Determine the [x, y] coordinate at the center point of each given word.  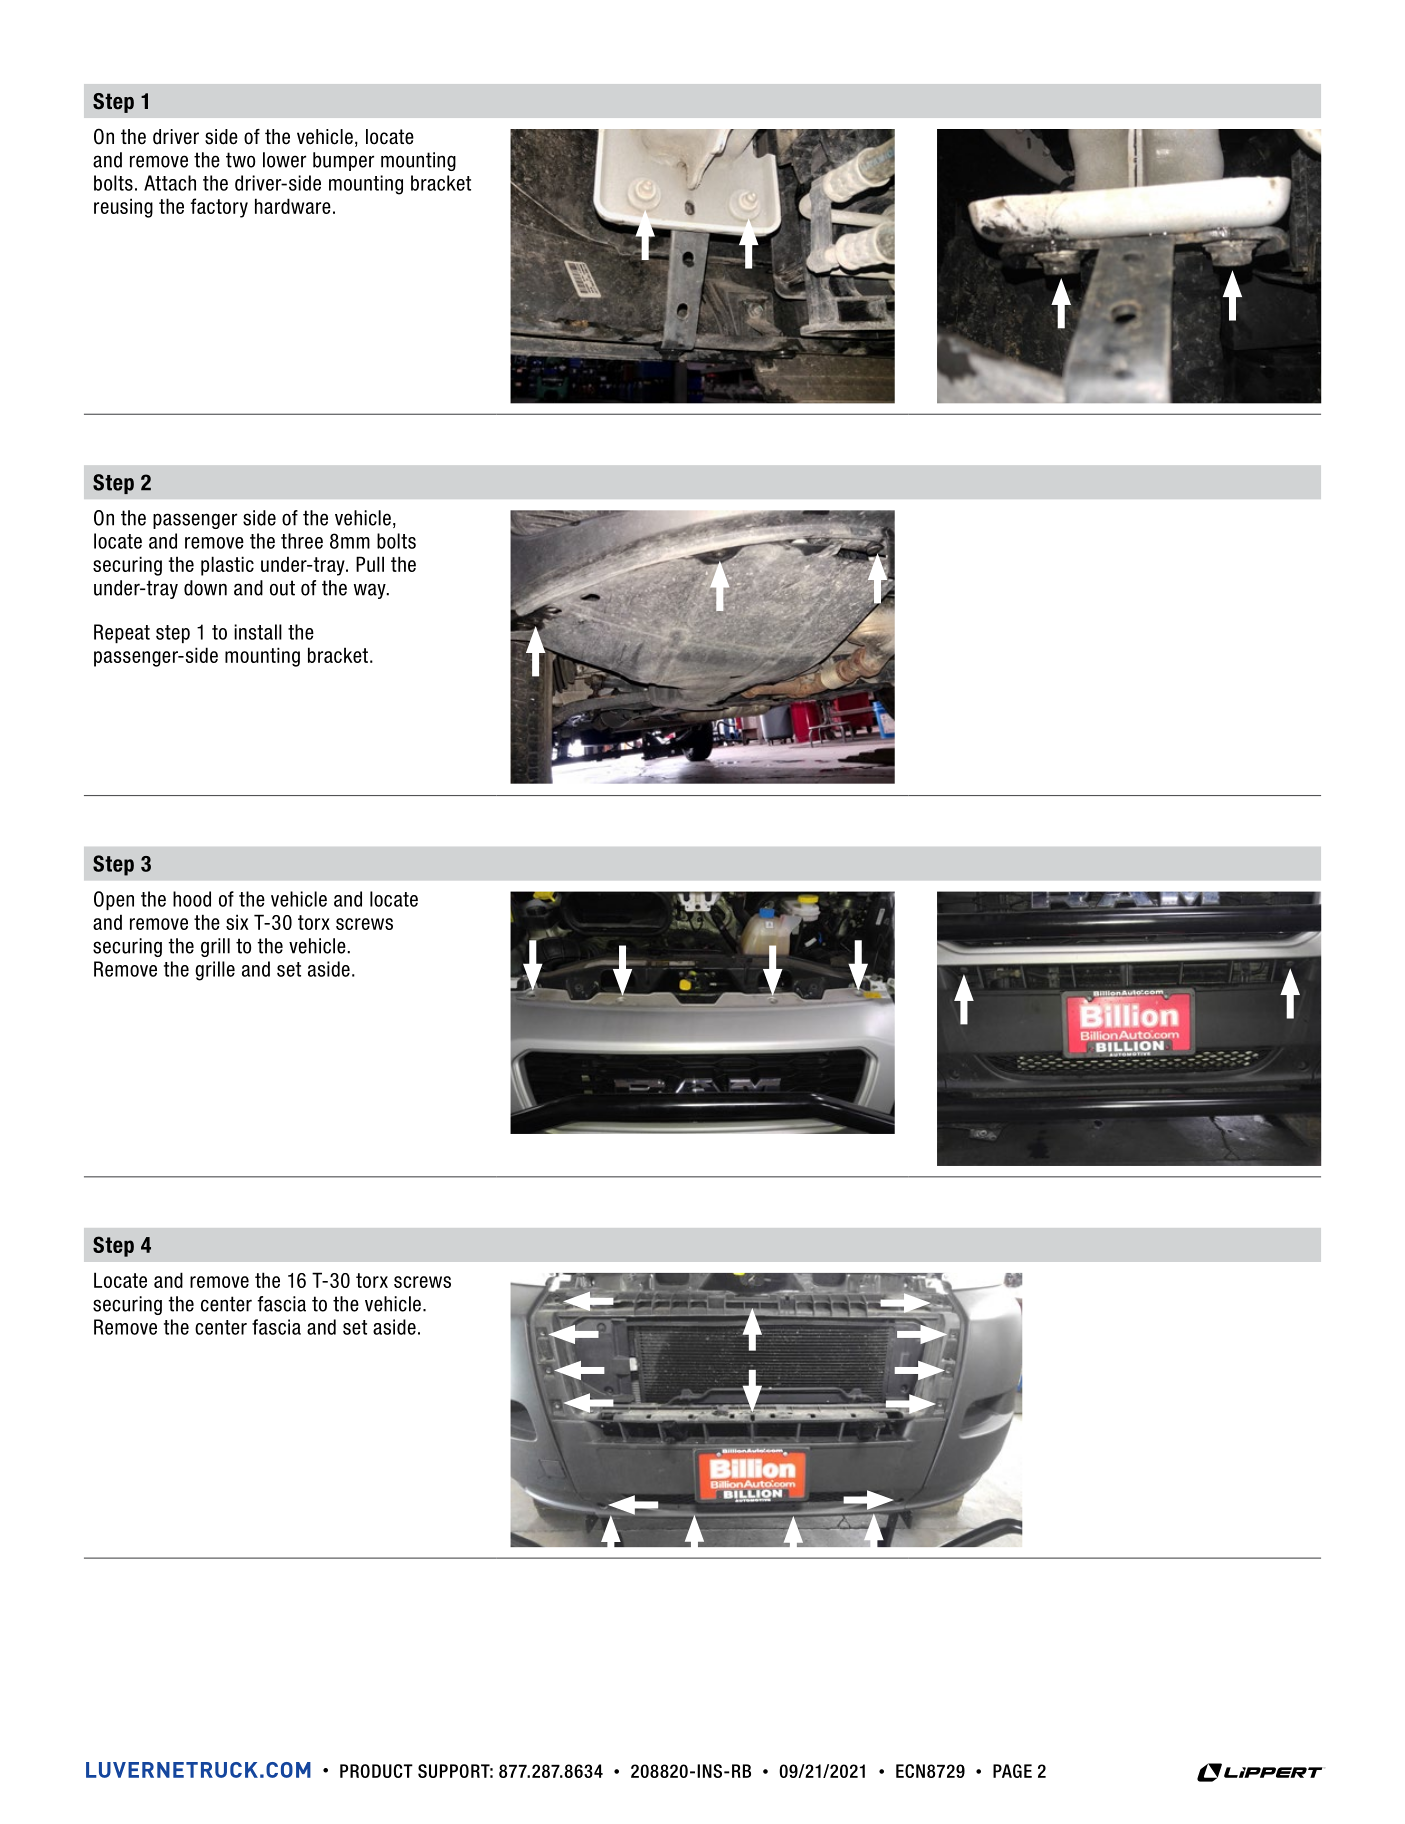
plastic [227, 566]
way [371, 591]
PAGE [1012, 1771]
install [258, 632]
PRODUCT [376, 1771]
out [282, 588]
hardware [293, 206]
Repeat [122, 633]
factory [219, 208]
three [302, 541]
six [237, 922]
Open [114, 900]
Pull [370, 564]
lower [284, 160]
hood [192, 899]
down [205, 588]
